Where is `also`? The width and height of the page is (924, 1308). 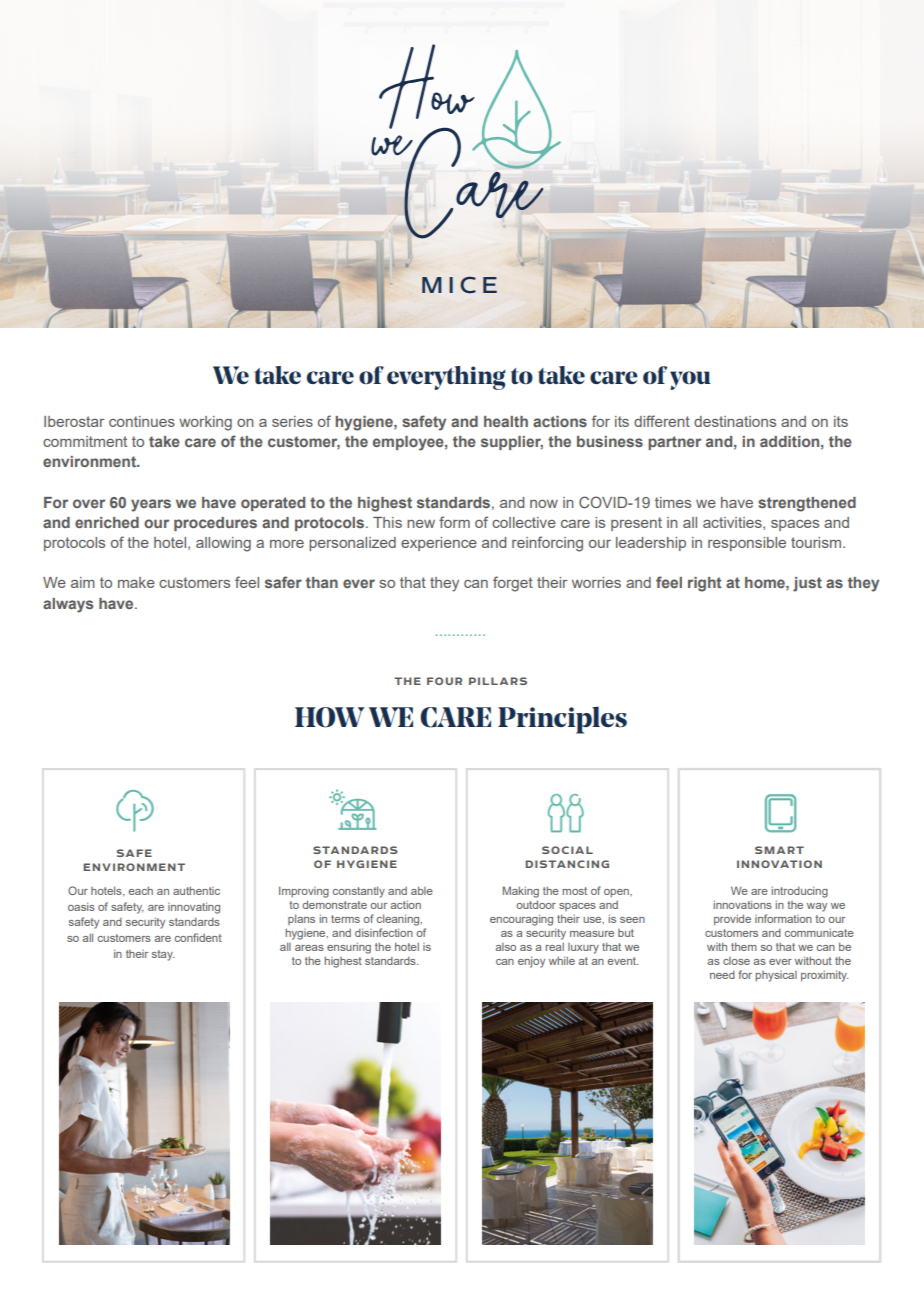
also is located at coordinates (506, 947).
